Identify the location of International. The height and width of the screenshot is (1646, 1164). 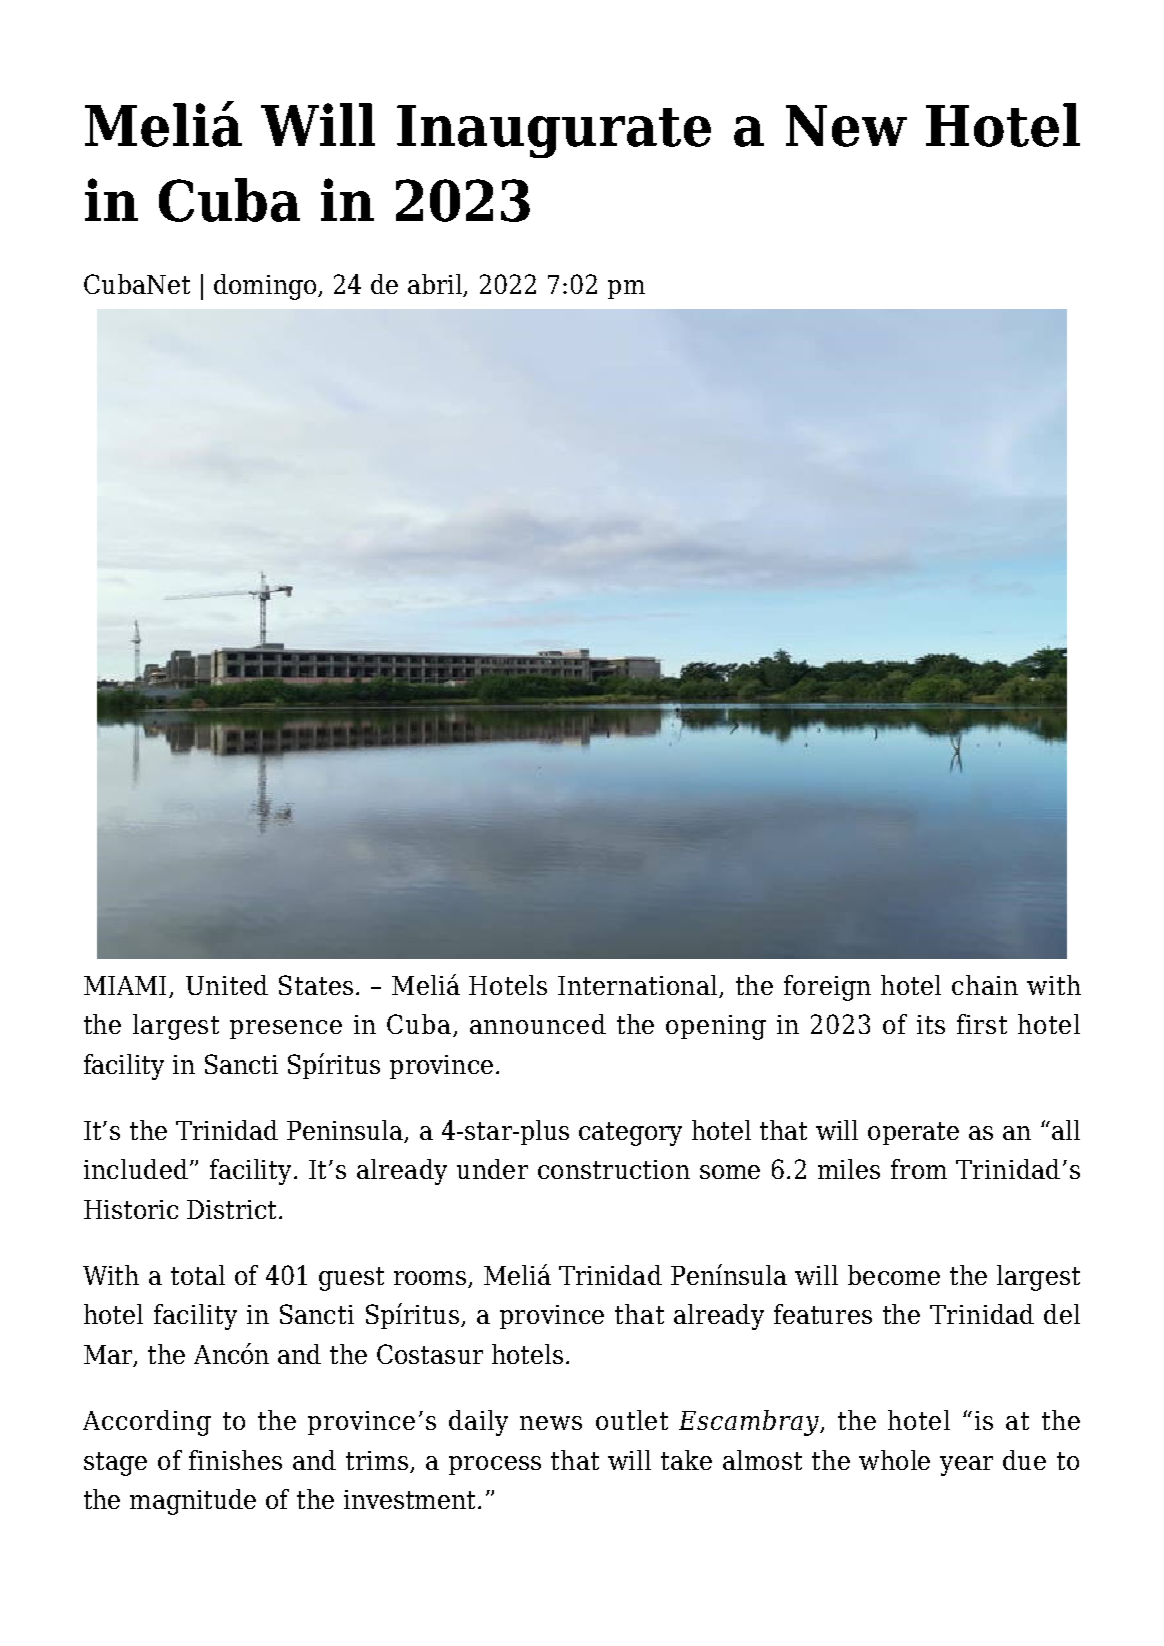
(639, 986).
